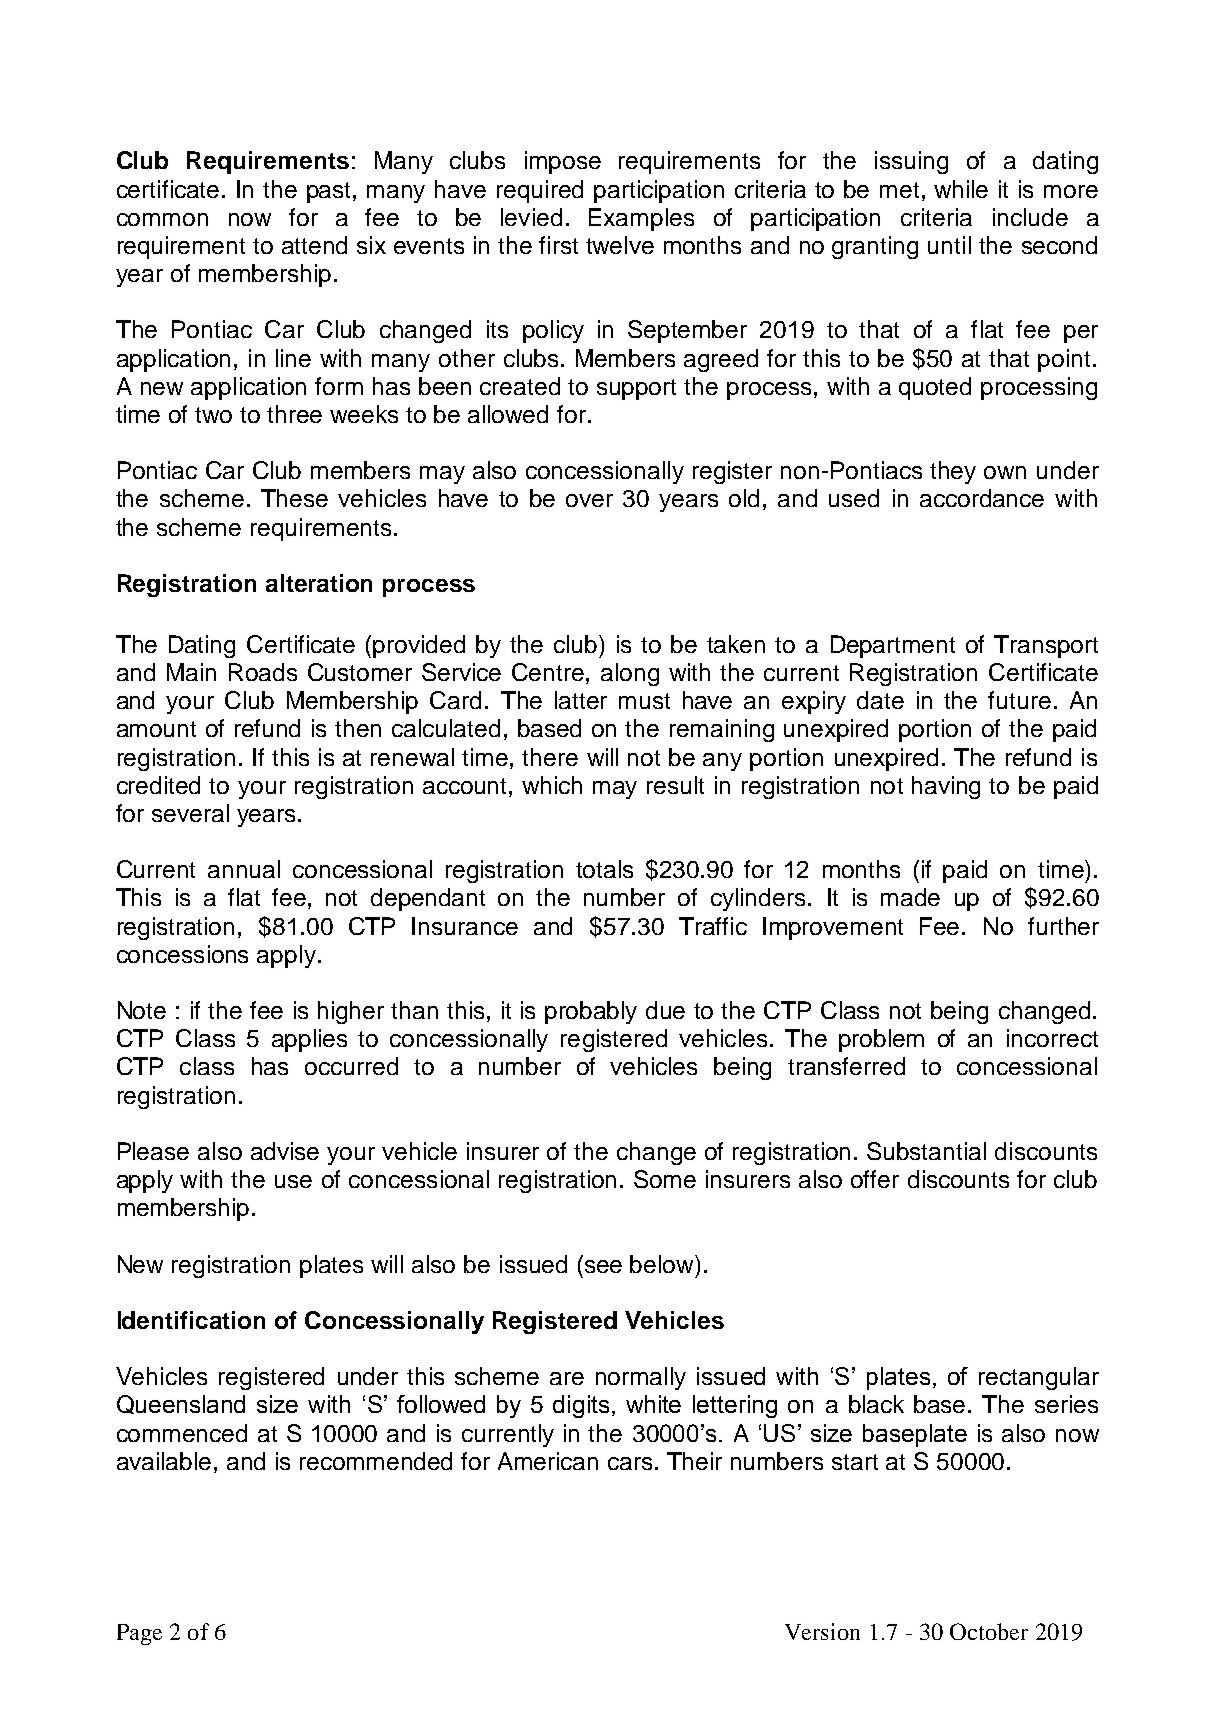 The width and height of the image is (1215, 1718). What do you see at coordinates (961, 189) in the image?
I see `while` at bounding box center [961, 189].
